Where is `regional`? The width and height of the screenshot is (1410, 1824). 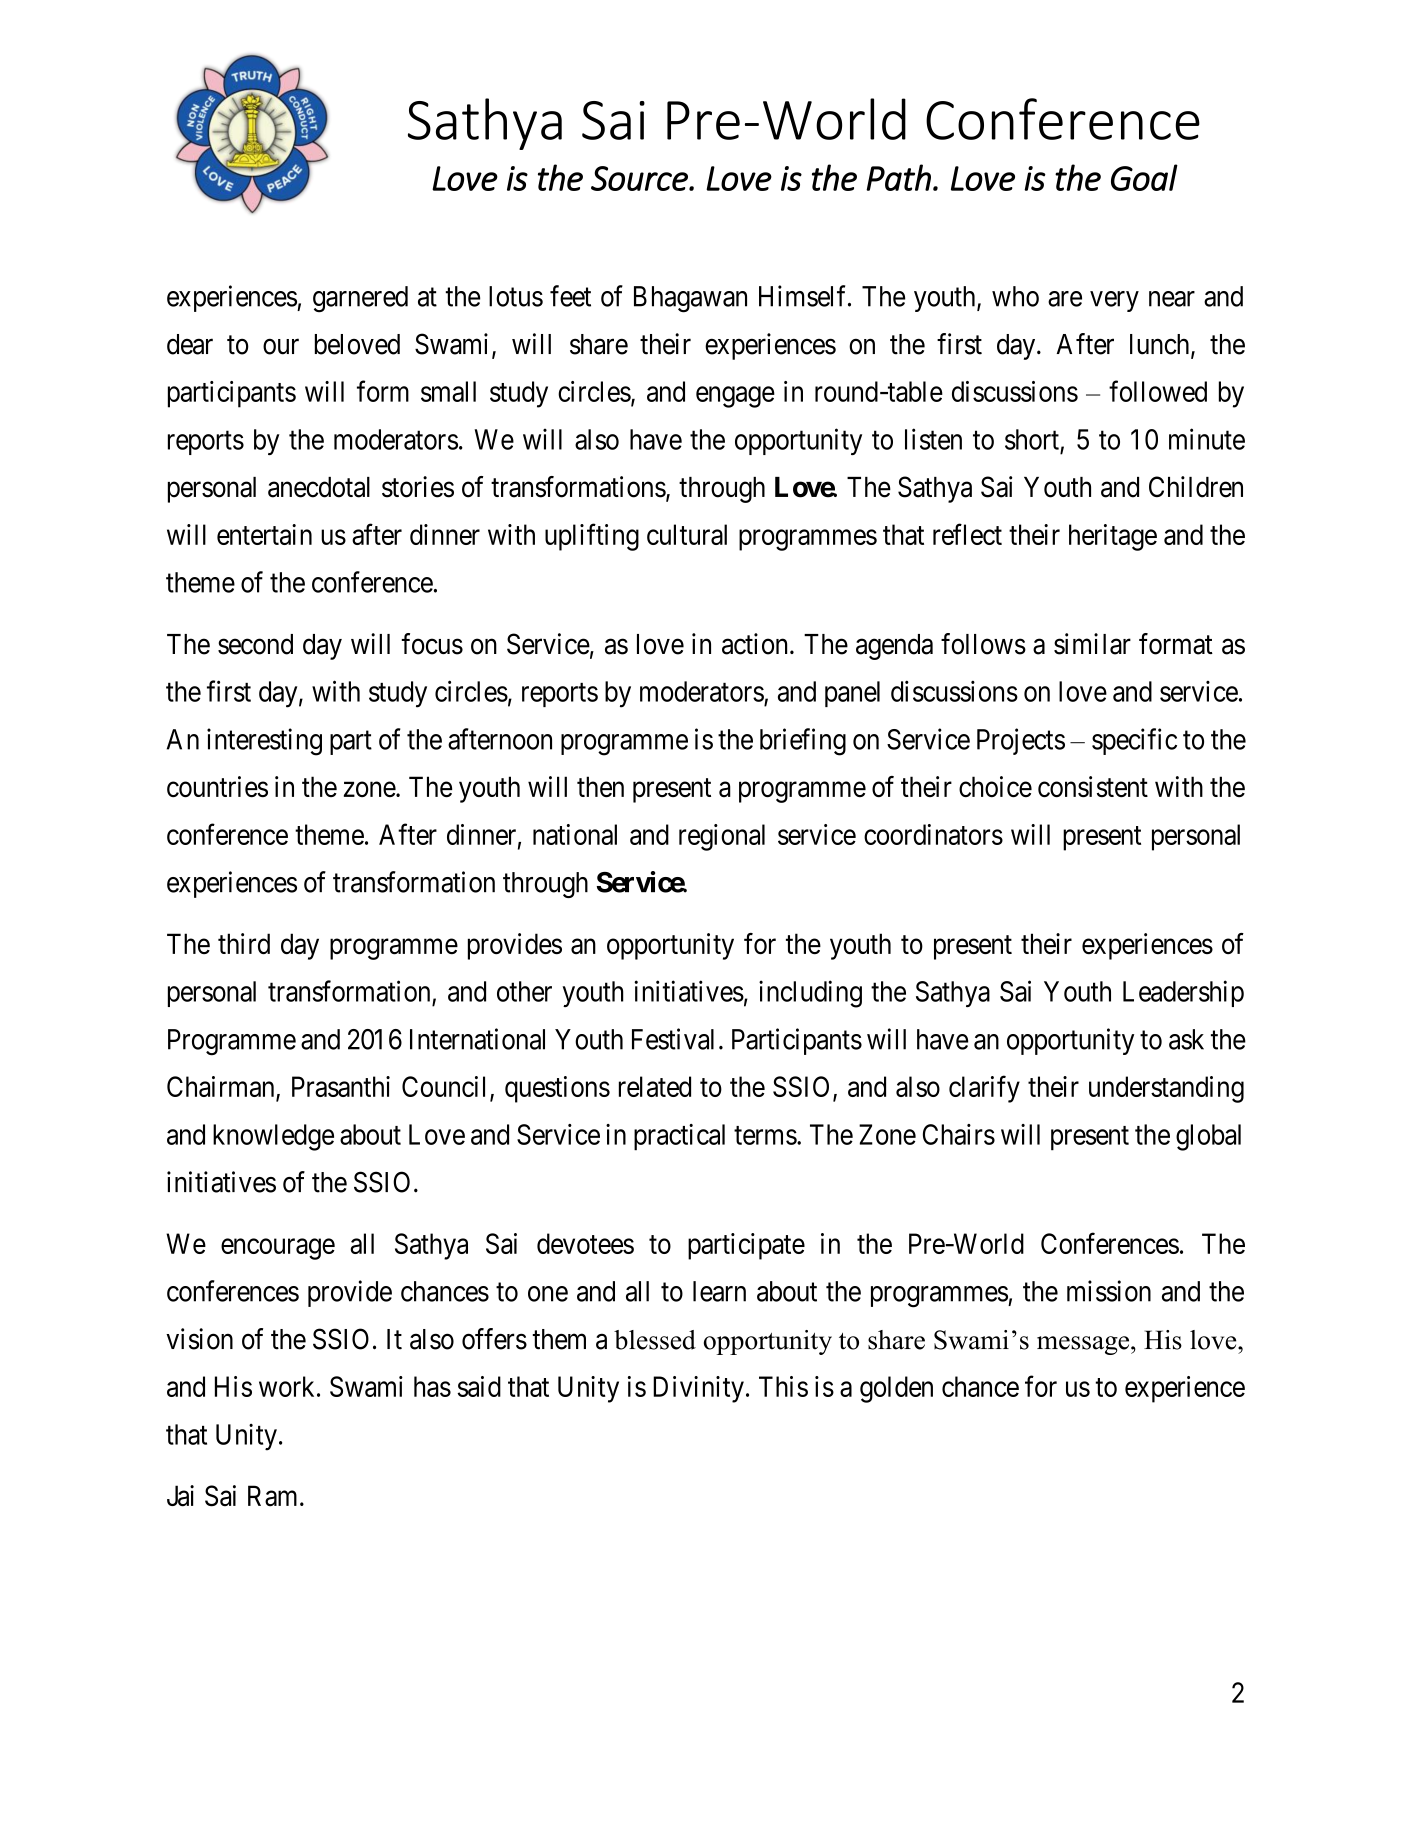
regional is located at coordinates (722, 837).
